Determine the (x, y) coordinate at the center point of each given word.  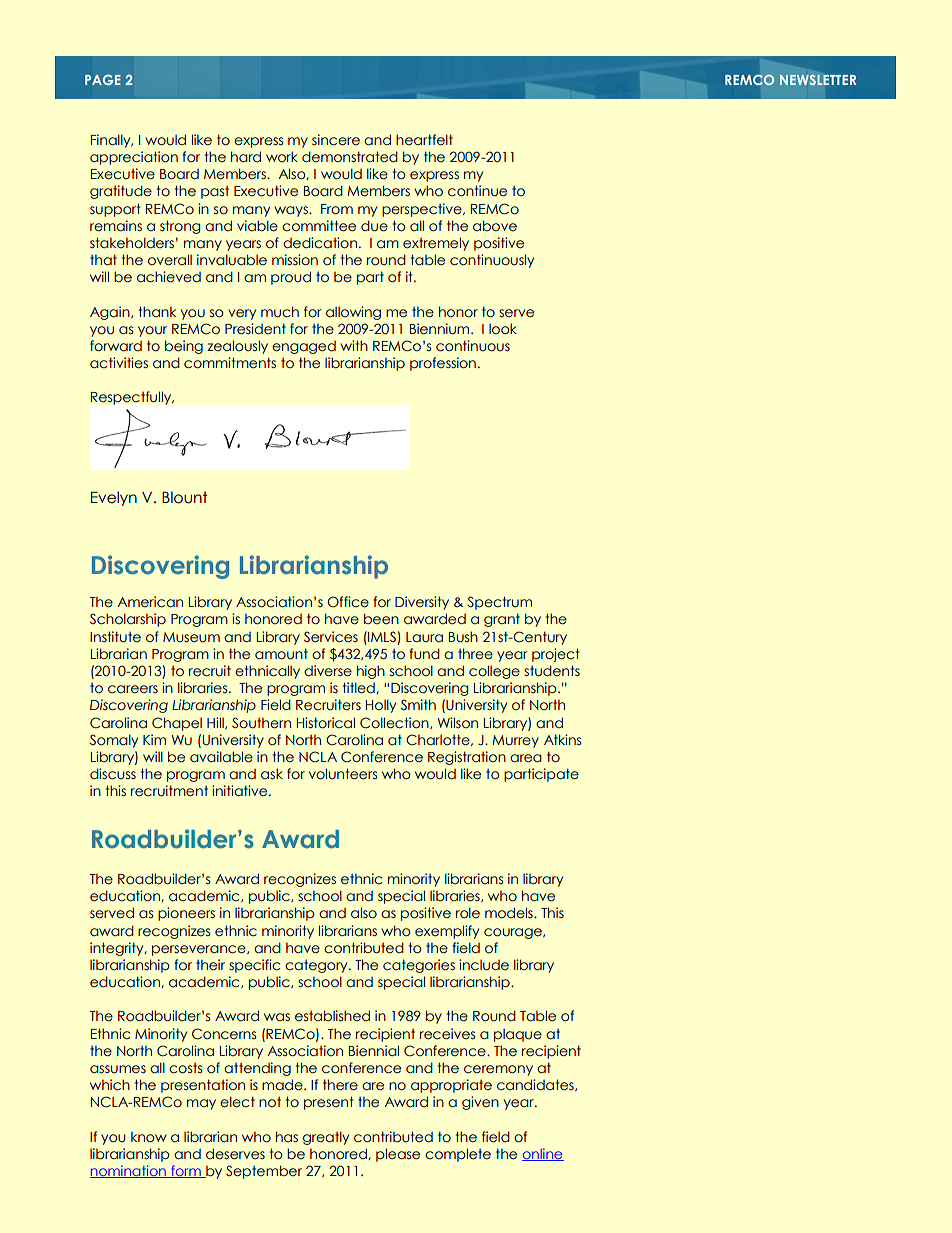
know (149, 1137)
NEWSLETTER (818, 80)
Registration (467, 758)
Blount (185, 497)
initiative (241, 791)
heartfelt (424, 139)
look (503, 329)
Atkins (562, 739)
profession (443, 364)
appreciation (134, 158)
